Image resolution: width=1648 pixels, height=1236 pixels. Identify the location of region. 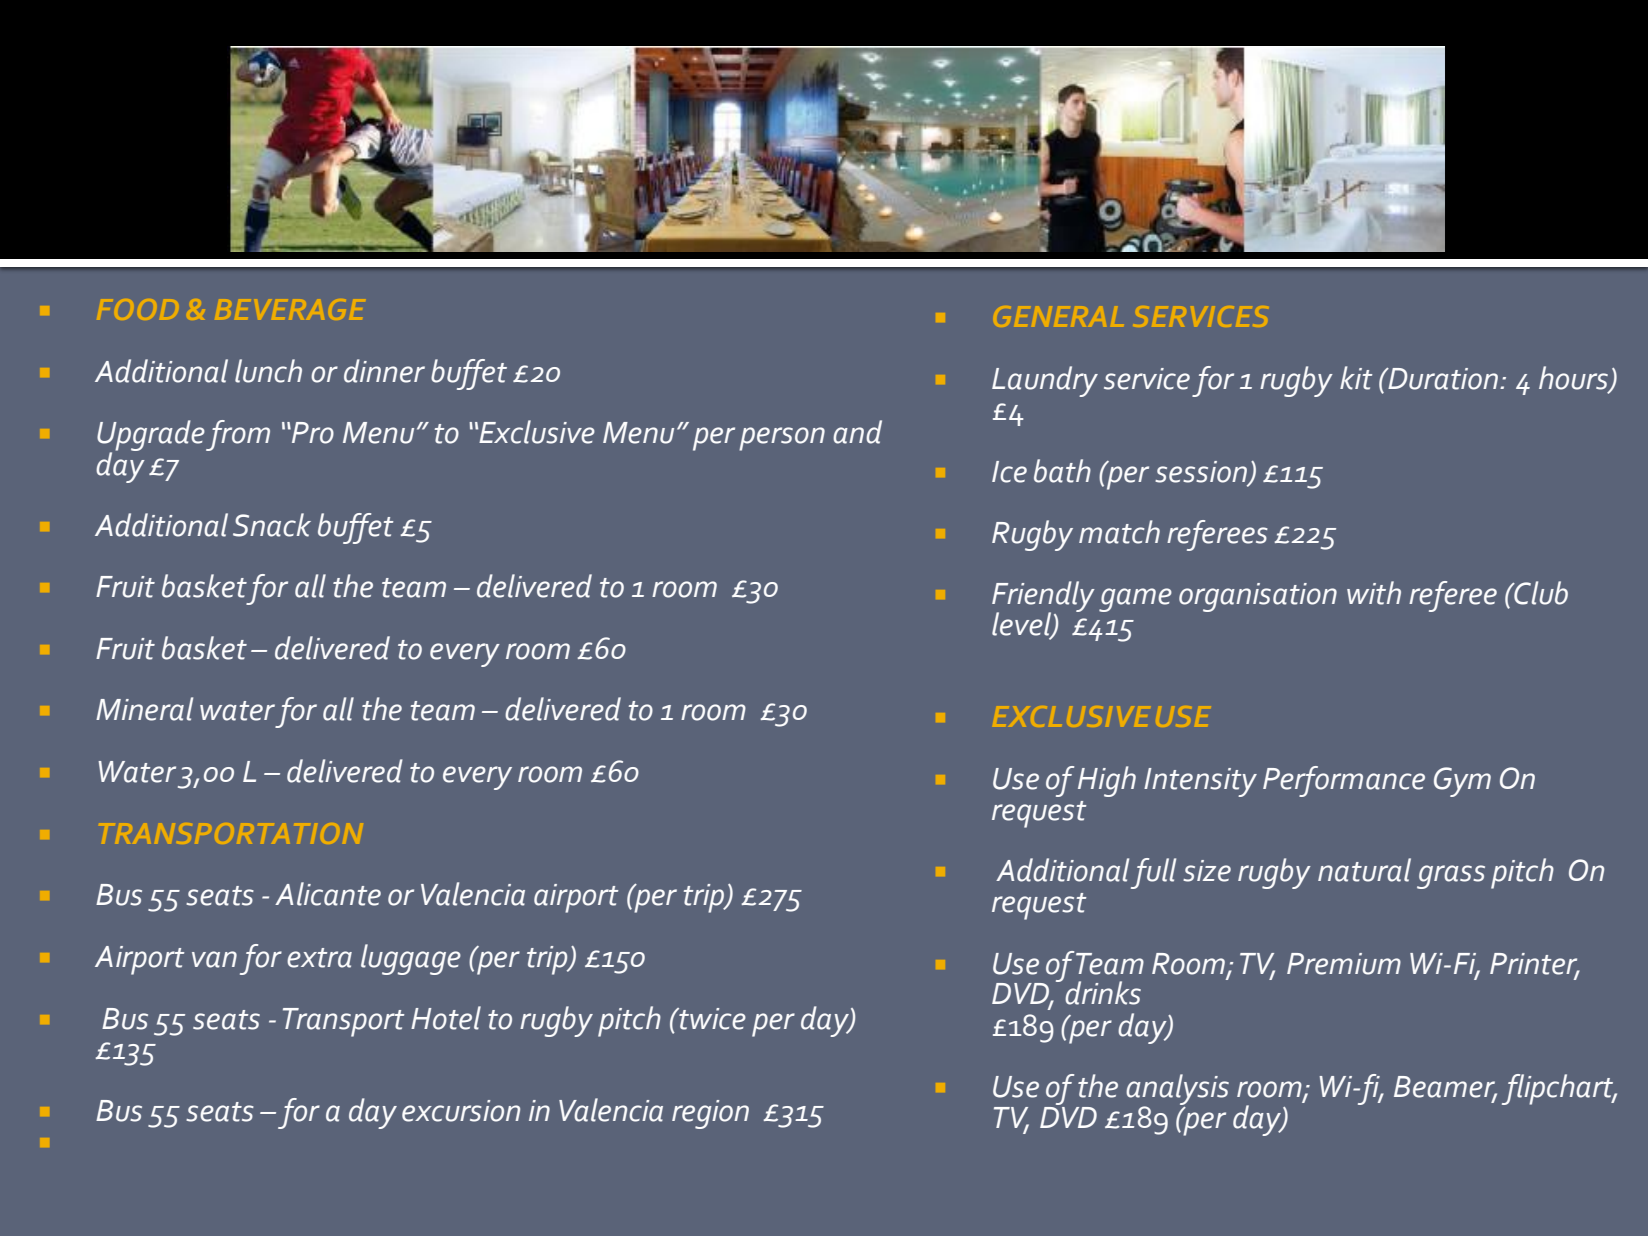
(710, 1114).
